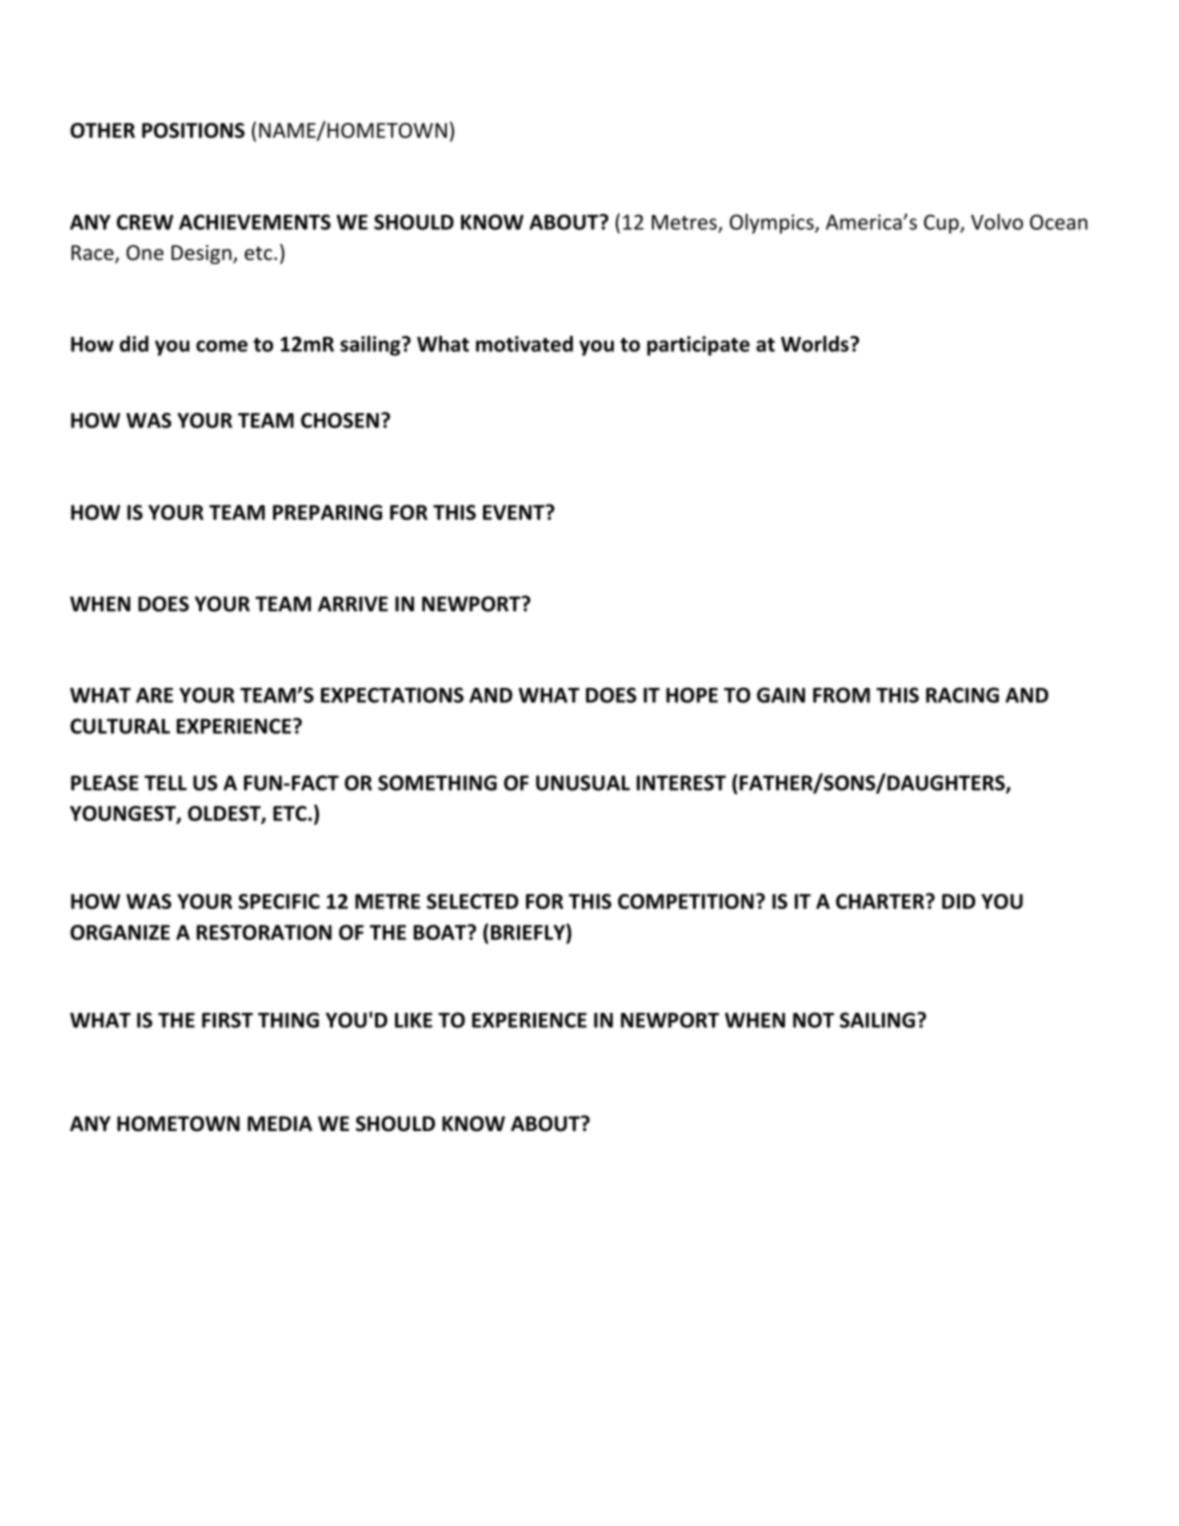 The height and width of the image is (1526, 1179). Describe the element at coordinates (280, 1123) in the image. I see `MEDIA` at that location.
